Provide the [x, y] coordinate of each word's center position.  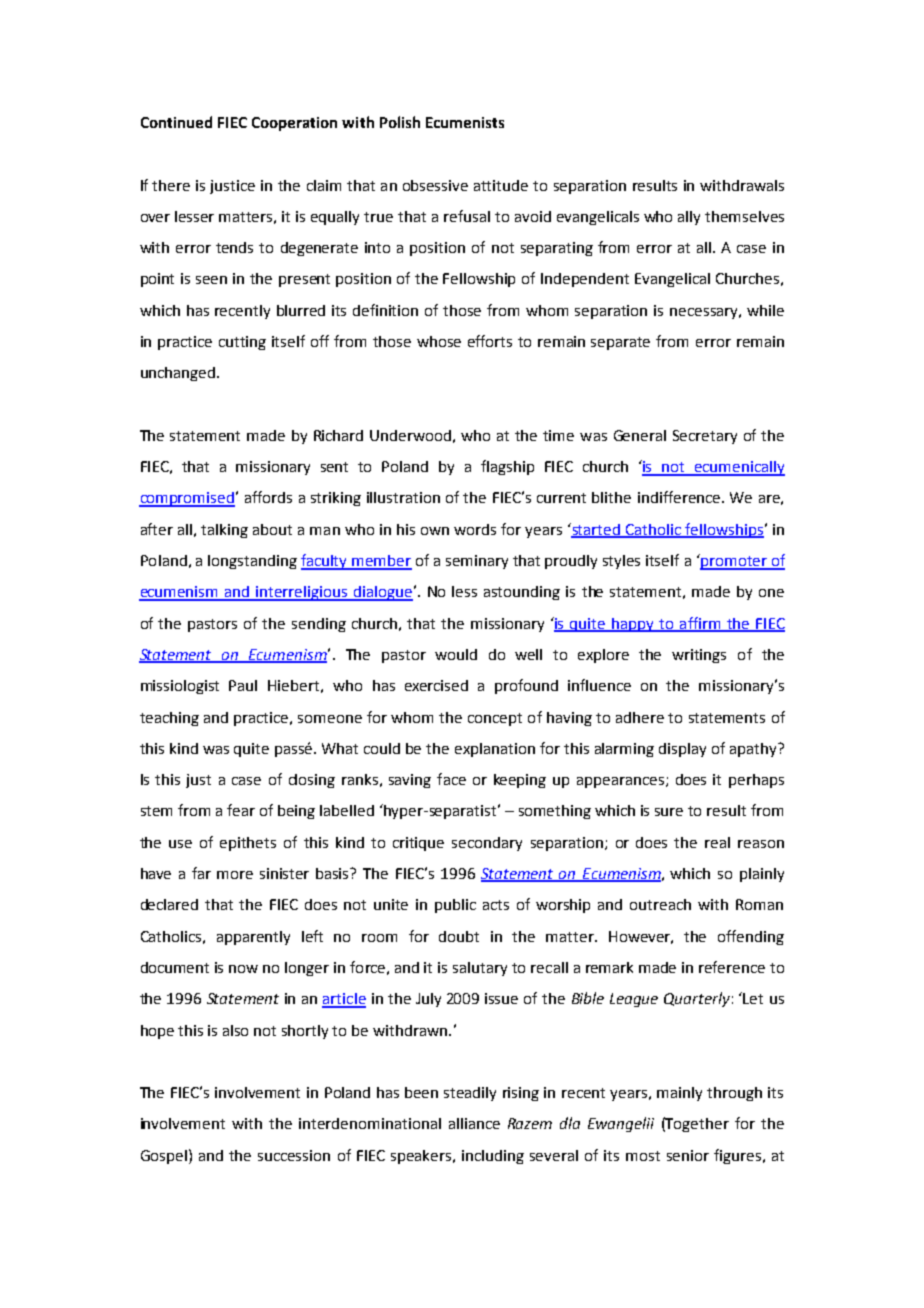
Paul [243, 685]
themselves [744, 216]
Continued [176, 122]
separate [620, 343]
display [682, 750]
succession [294, 1155]
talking [224, 531]
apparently [253, 938]
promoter [734, 562]
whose [439, 341]
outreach [660, 904]
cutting [242, 343]
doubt [459, 936]
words [475, 529]
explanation [495, 750]
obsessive [435, 185]
